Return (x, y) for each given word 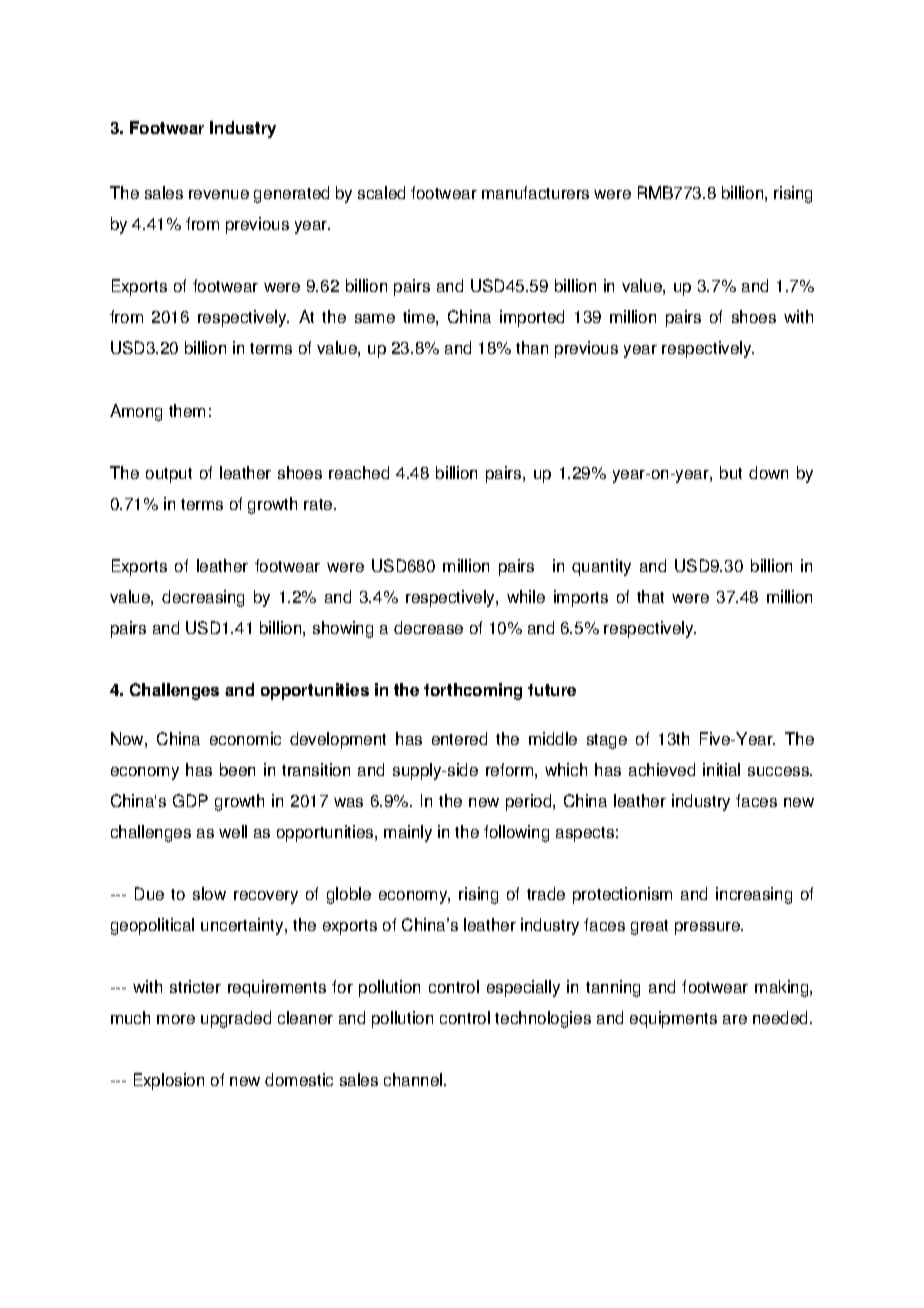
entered (459, 738)
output (169, 475)
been (237, 769)
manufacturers (535, 192)
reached (359, 472)
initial (721, 769)
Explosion (169, 1081)
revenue (219, 194)
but (731, 472)
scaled (381, 192)
